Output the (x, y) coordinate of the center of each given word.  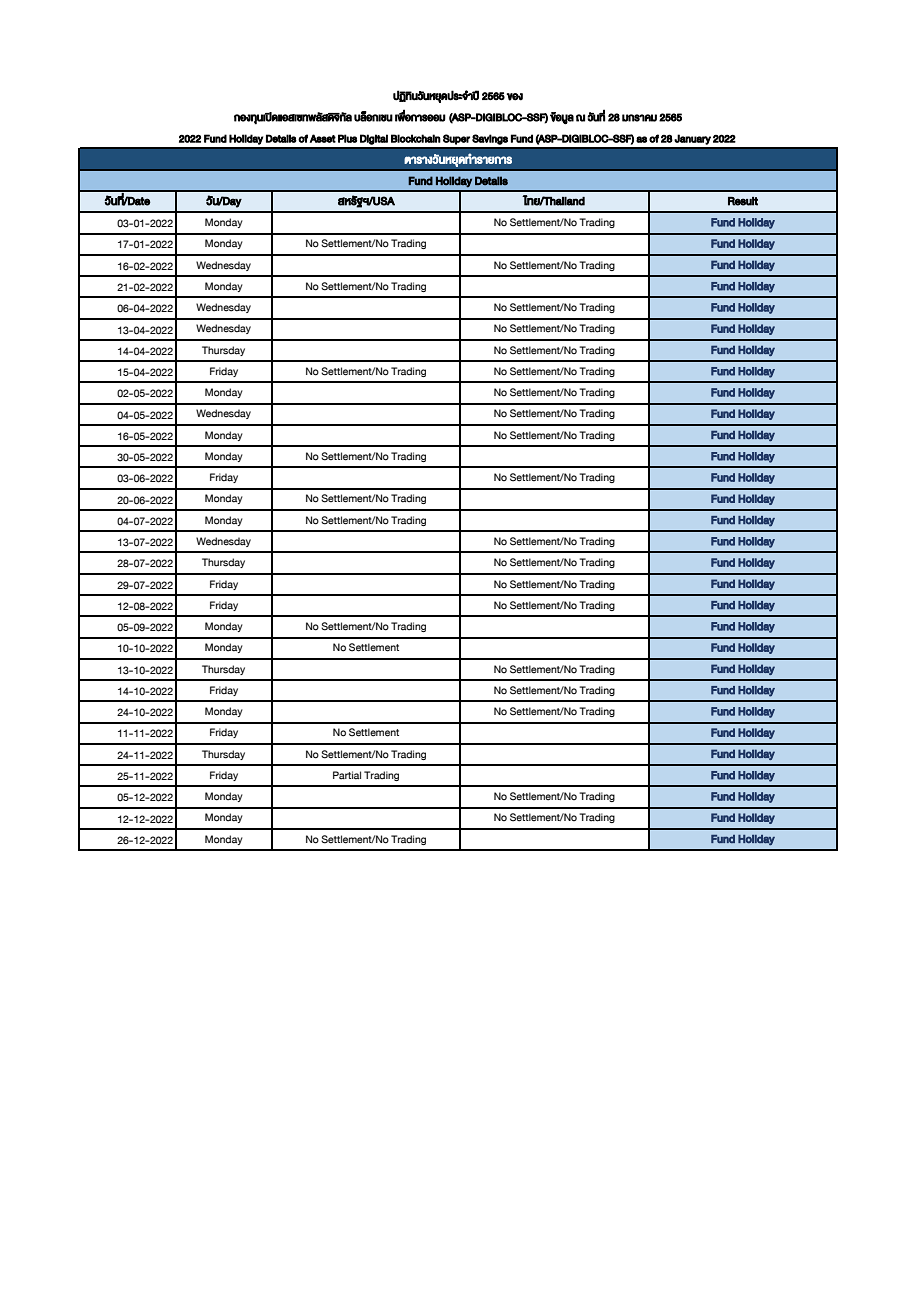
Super (456, 139)
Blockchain (416, 138)
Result (743, 201)
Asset (323, 138)
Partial (347, 775)
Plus (347, 138)
